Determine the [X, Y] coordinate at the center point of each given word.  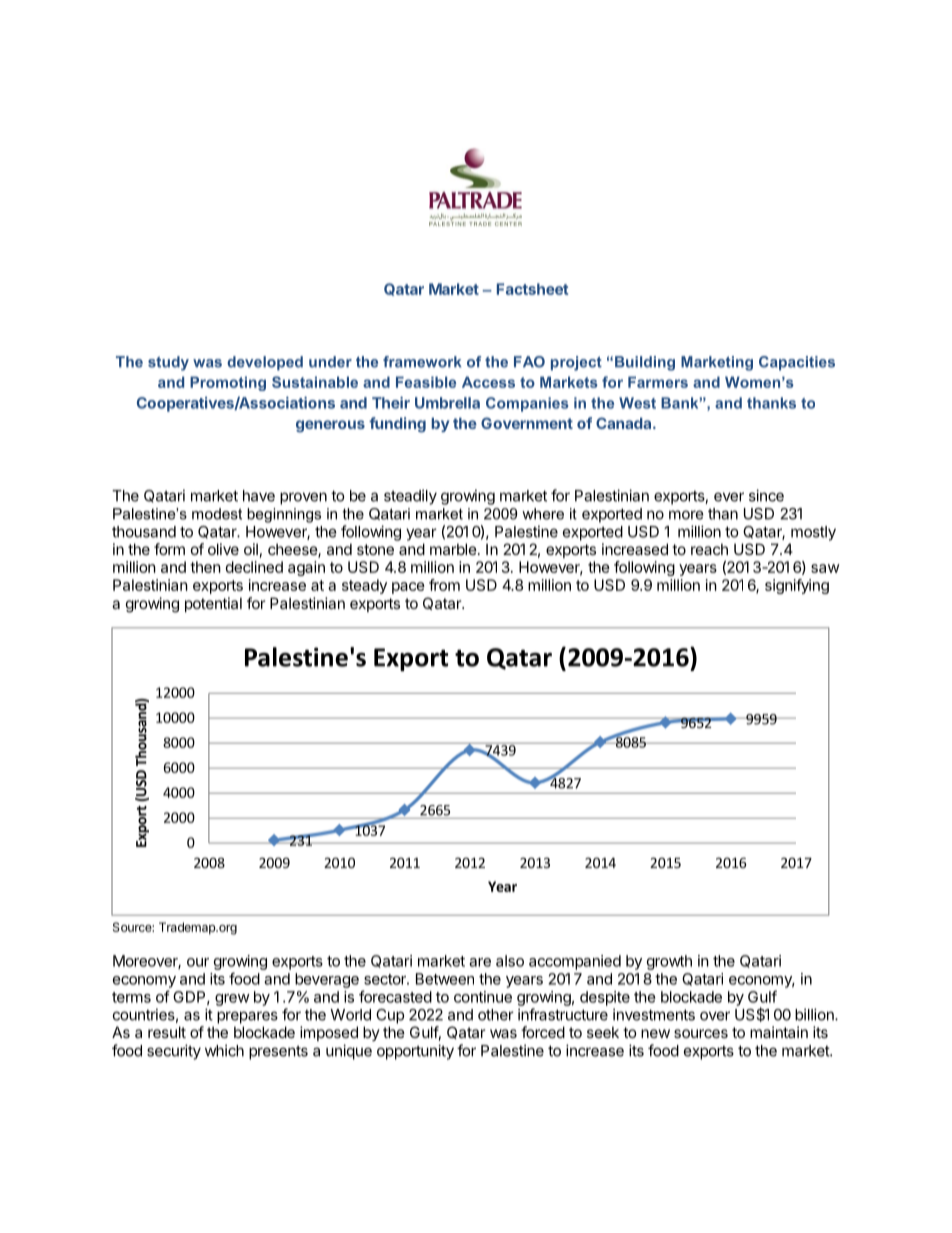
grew [232, 1000]
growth [669, 962]
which [224, 1050]
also [510, 961]
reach [709, 549]
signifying [797, 586]
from [444, 585]
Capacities [797, 363]
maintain [779, 1032]
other [496, 1015]
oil [251, 549]
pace [408, 588]
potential [213, 604]
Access [488, 382]
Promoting [228, 383]
